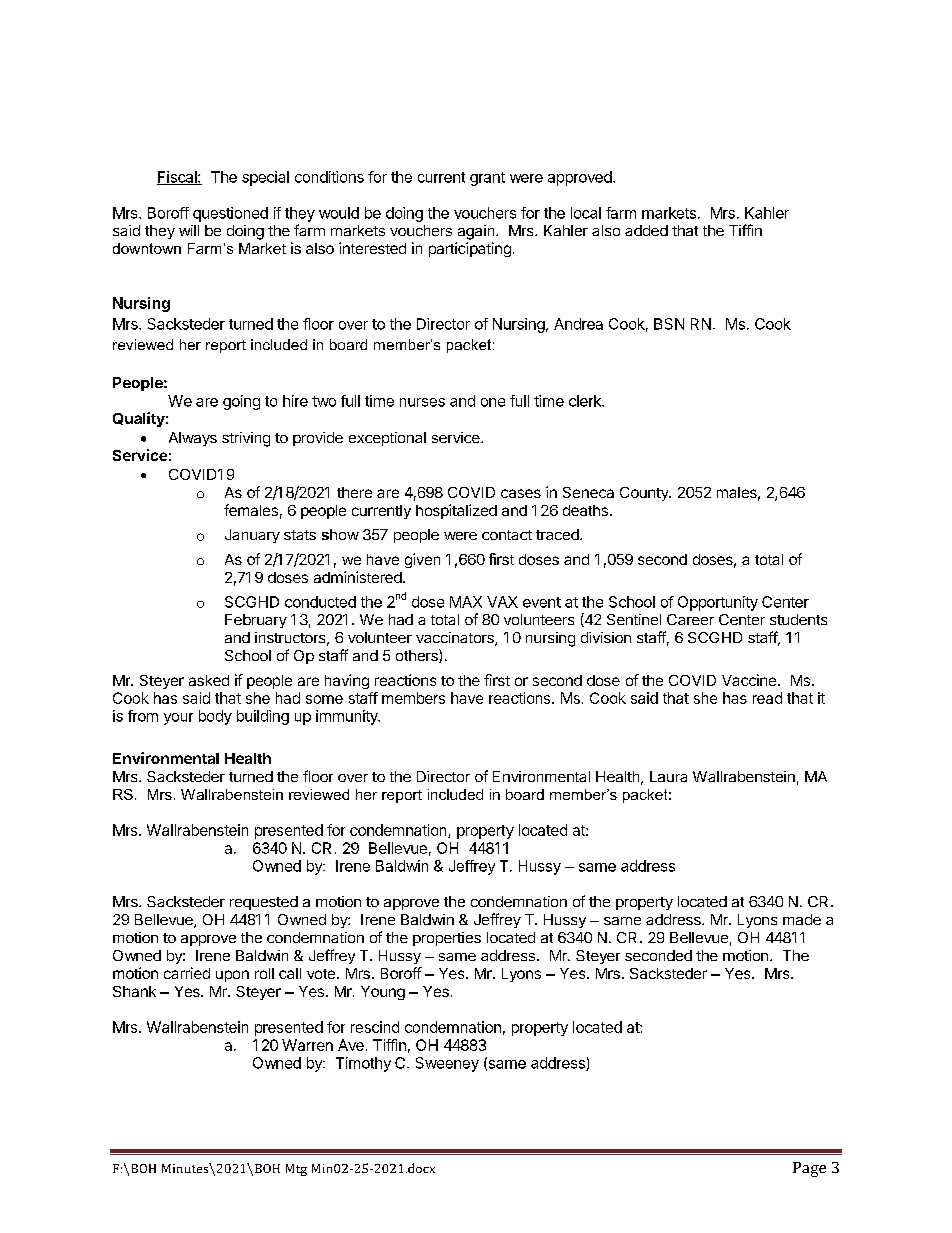 This screenshot has height=1233, width=952. Describe the element at coordinates (645, 494) in the screenshot. I see `County` at that location.
